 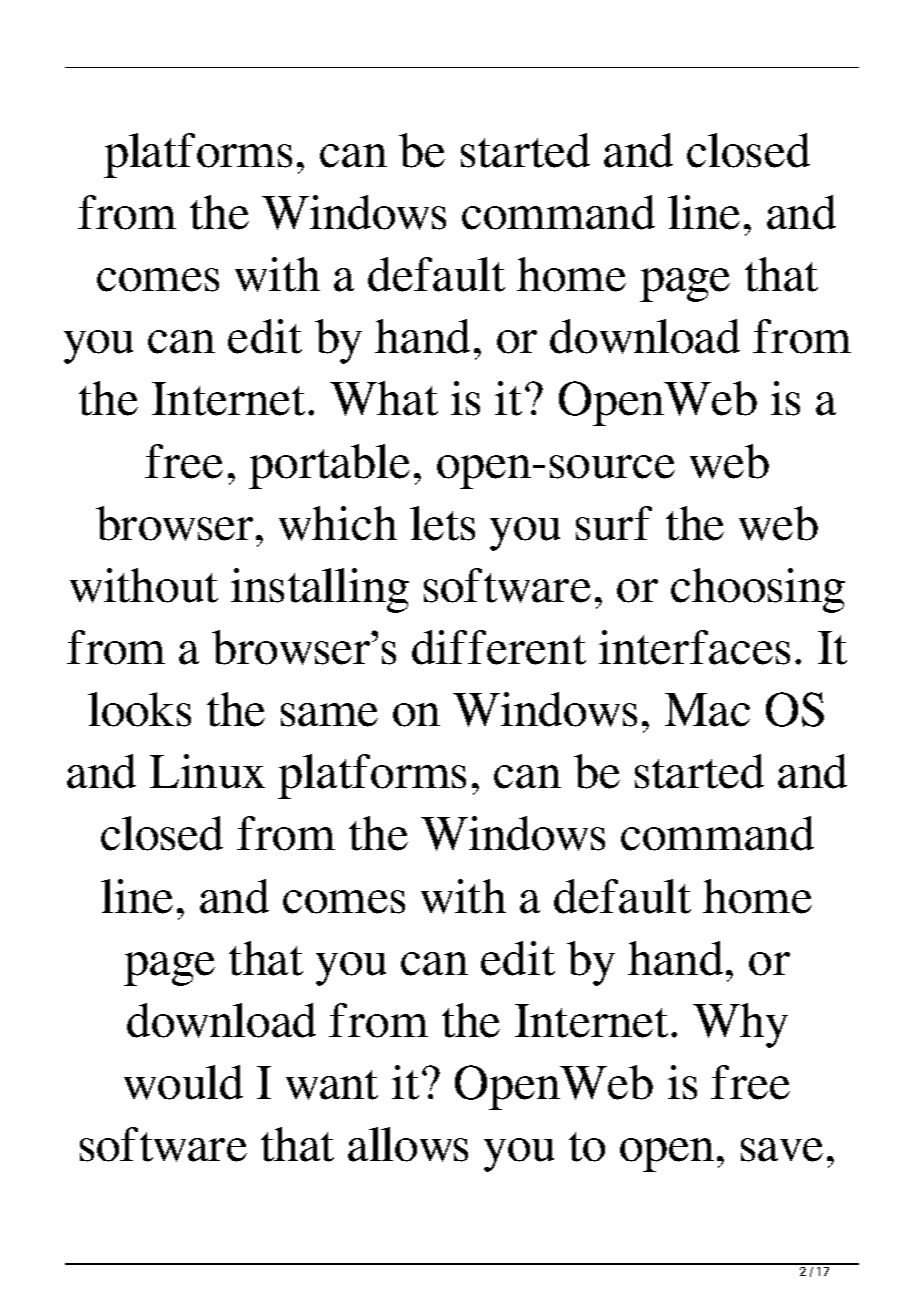 I want to click on surf, so click(x=614, y=523).
